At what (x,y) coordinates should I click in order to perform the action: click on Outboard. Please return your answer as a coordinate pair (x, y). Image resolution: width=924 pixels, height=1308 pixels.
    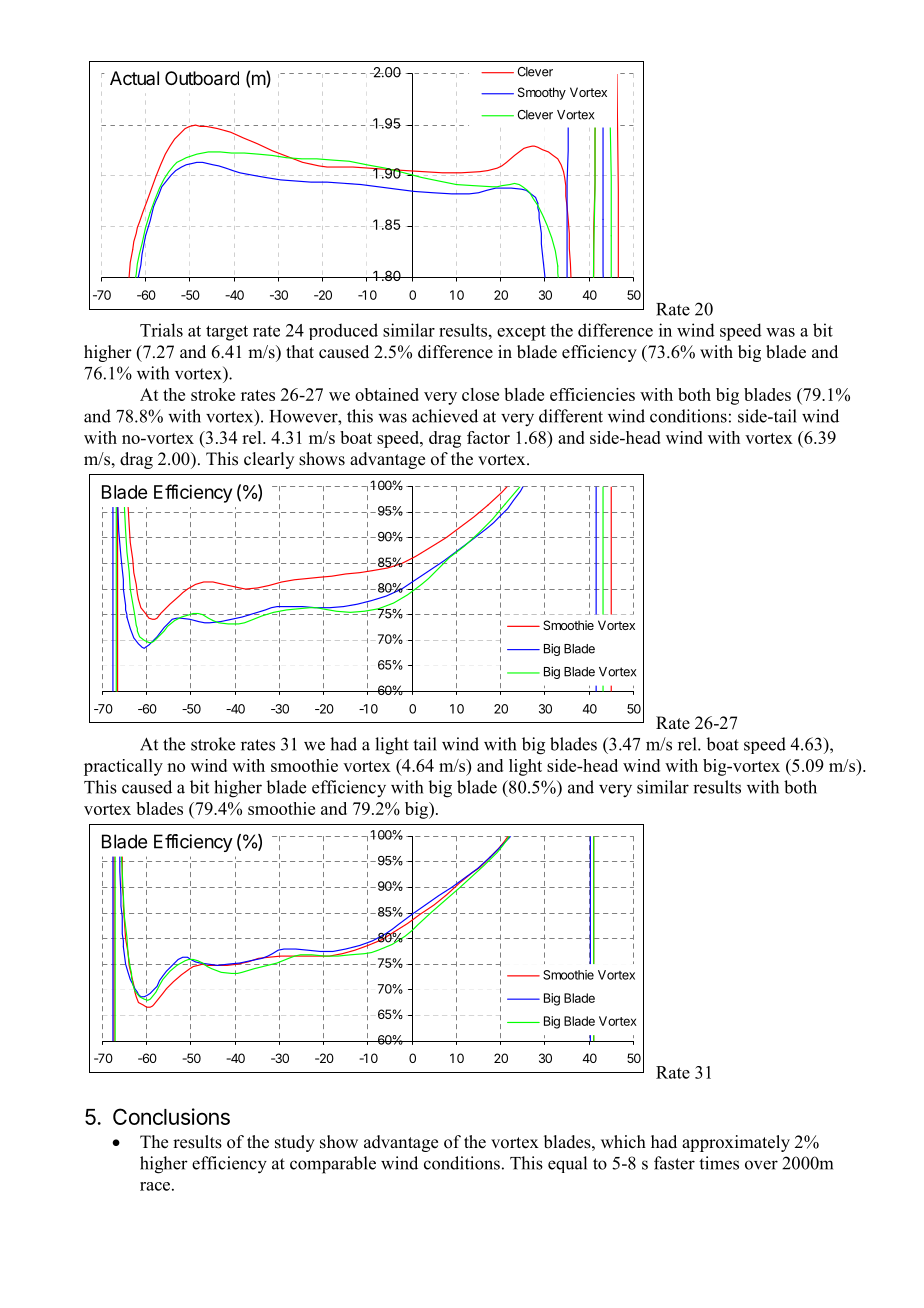
    Looking at the image, I should click on (202, 78).
